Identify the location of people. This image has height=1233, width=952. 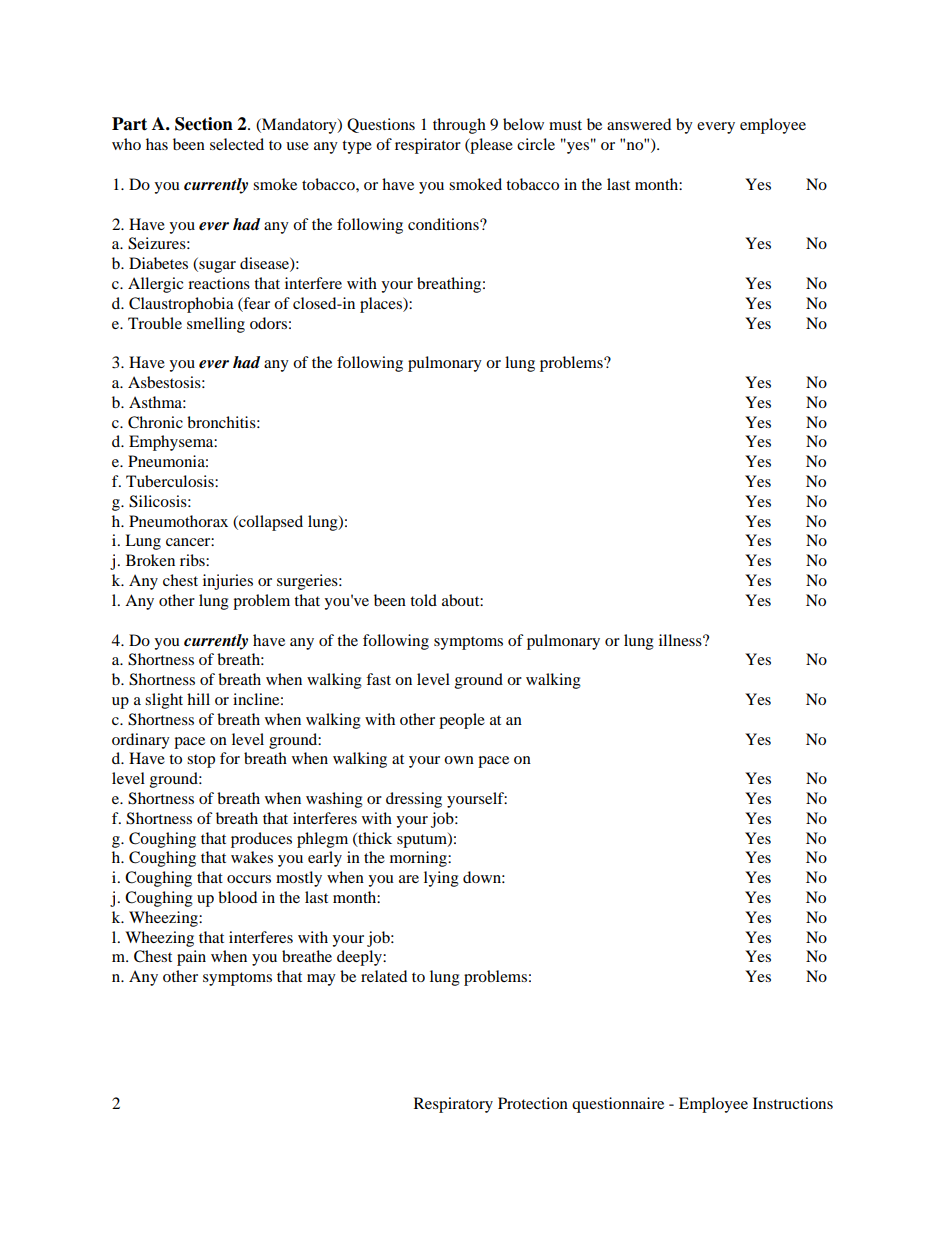
(462, 721).
